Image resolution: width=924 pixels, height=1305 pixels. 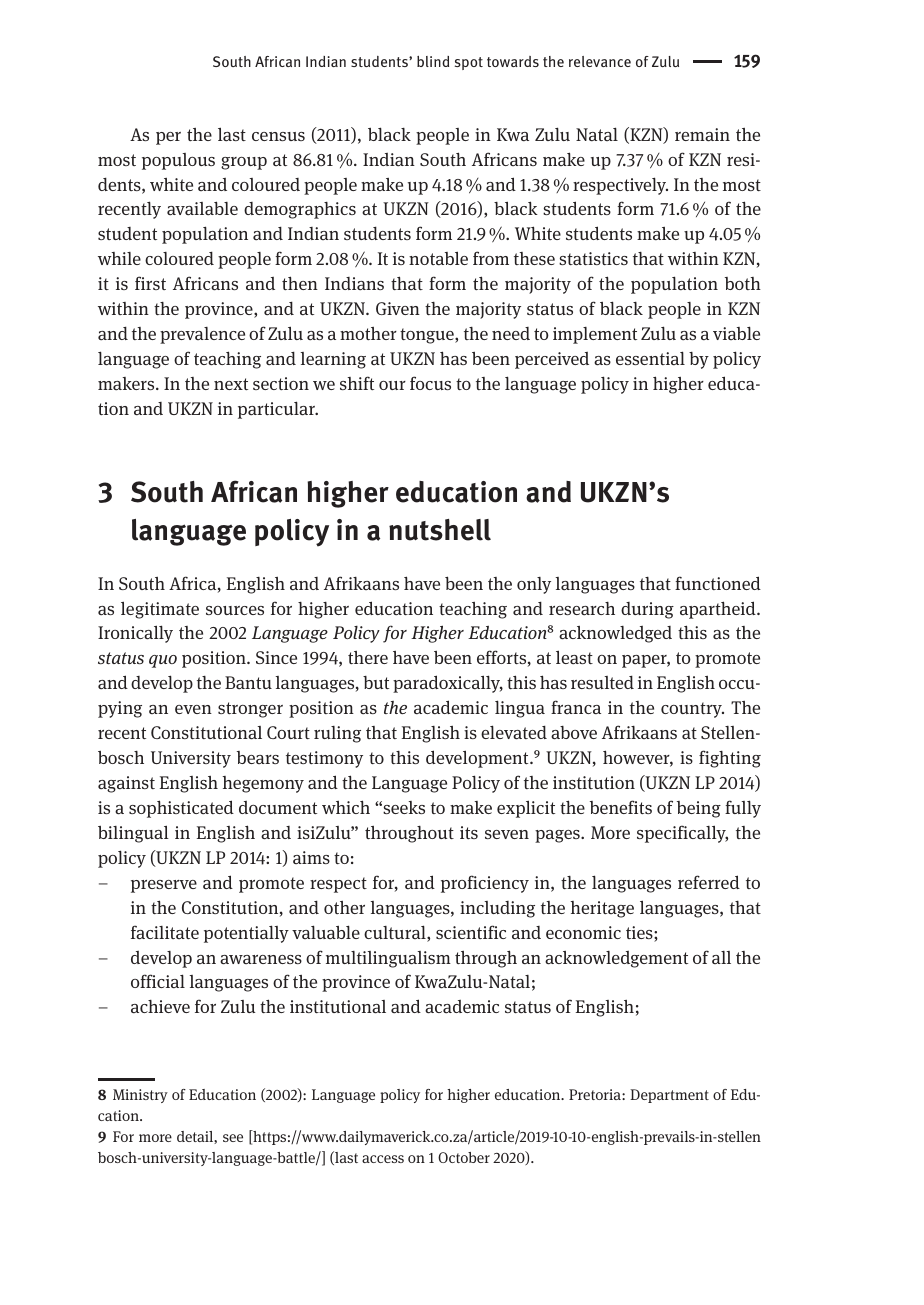 What do you see at coordinates (181, 809) in the image?
I see `sophisticated` at bounding box center [181, 809].
